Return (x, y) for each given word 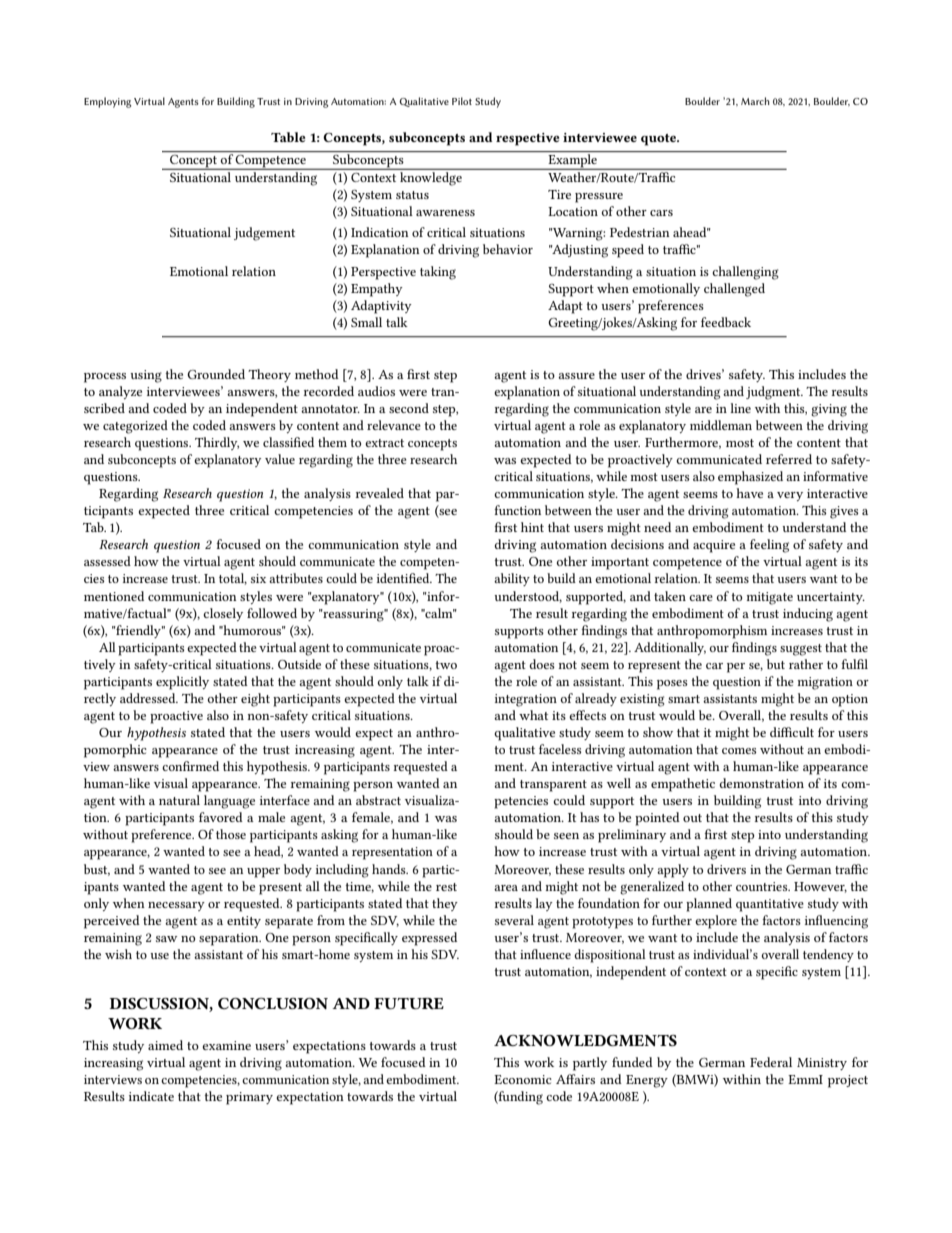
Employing (107, 102)
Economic (523, 1079)
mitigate (769, 598)
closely (223, 614)
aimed (165, 1045)
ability (512, 579)
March (755, 101)
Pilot (462, 101)
